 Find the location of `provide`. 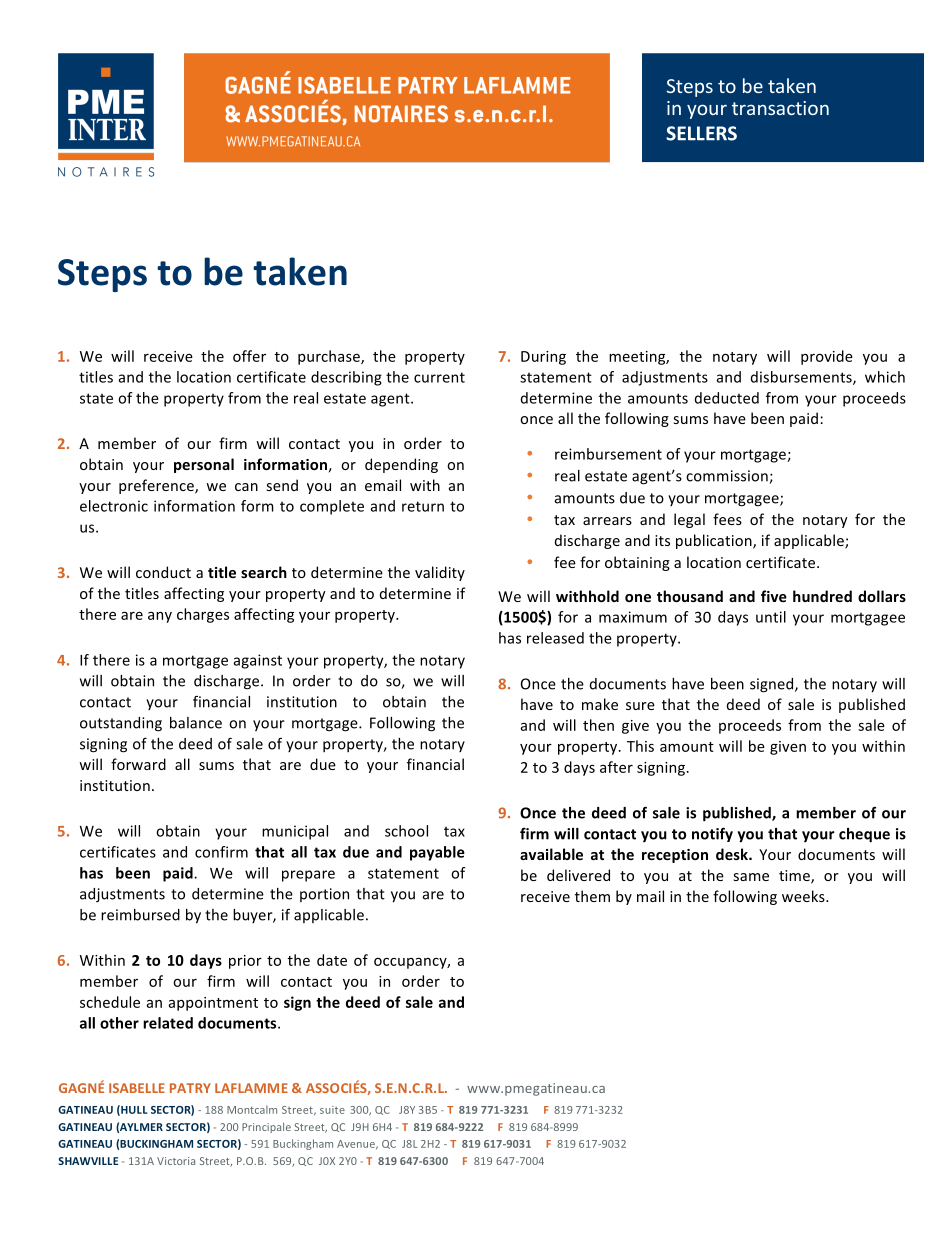

provide is located at coordinates (827, 357).
